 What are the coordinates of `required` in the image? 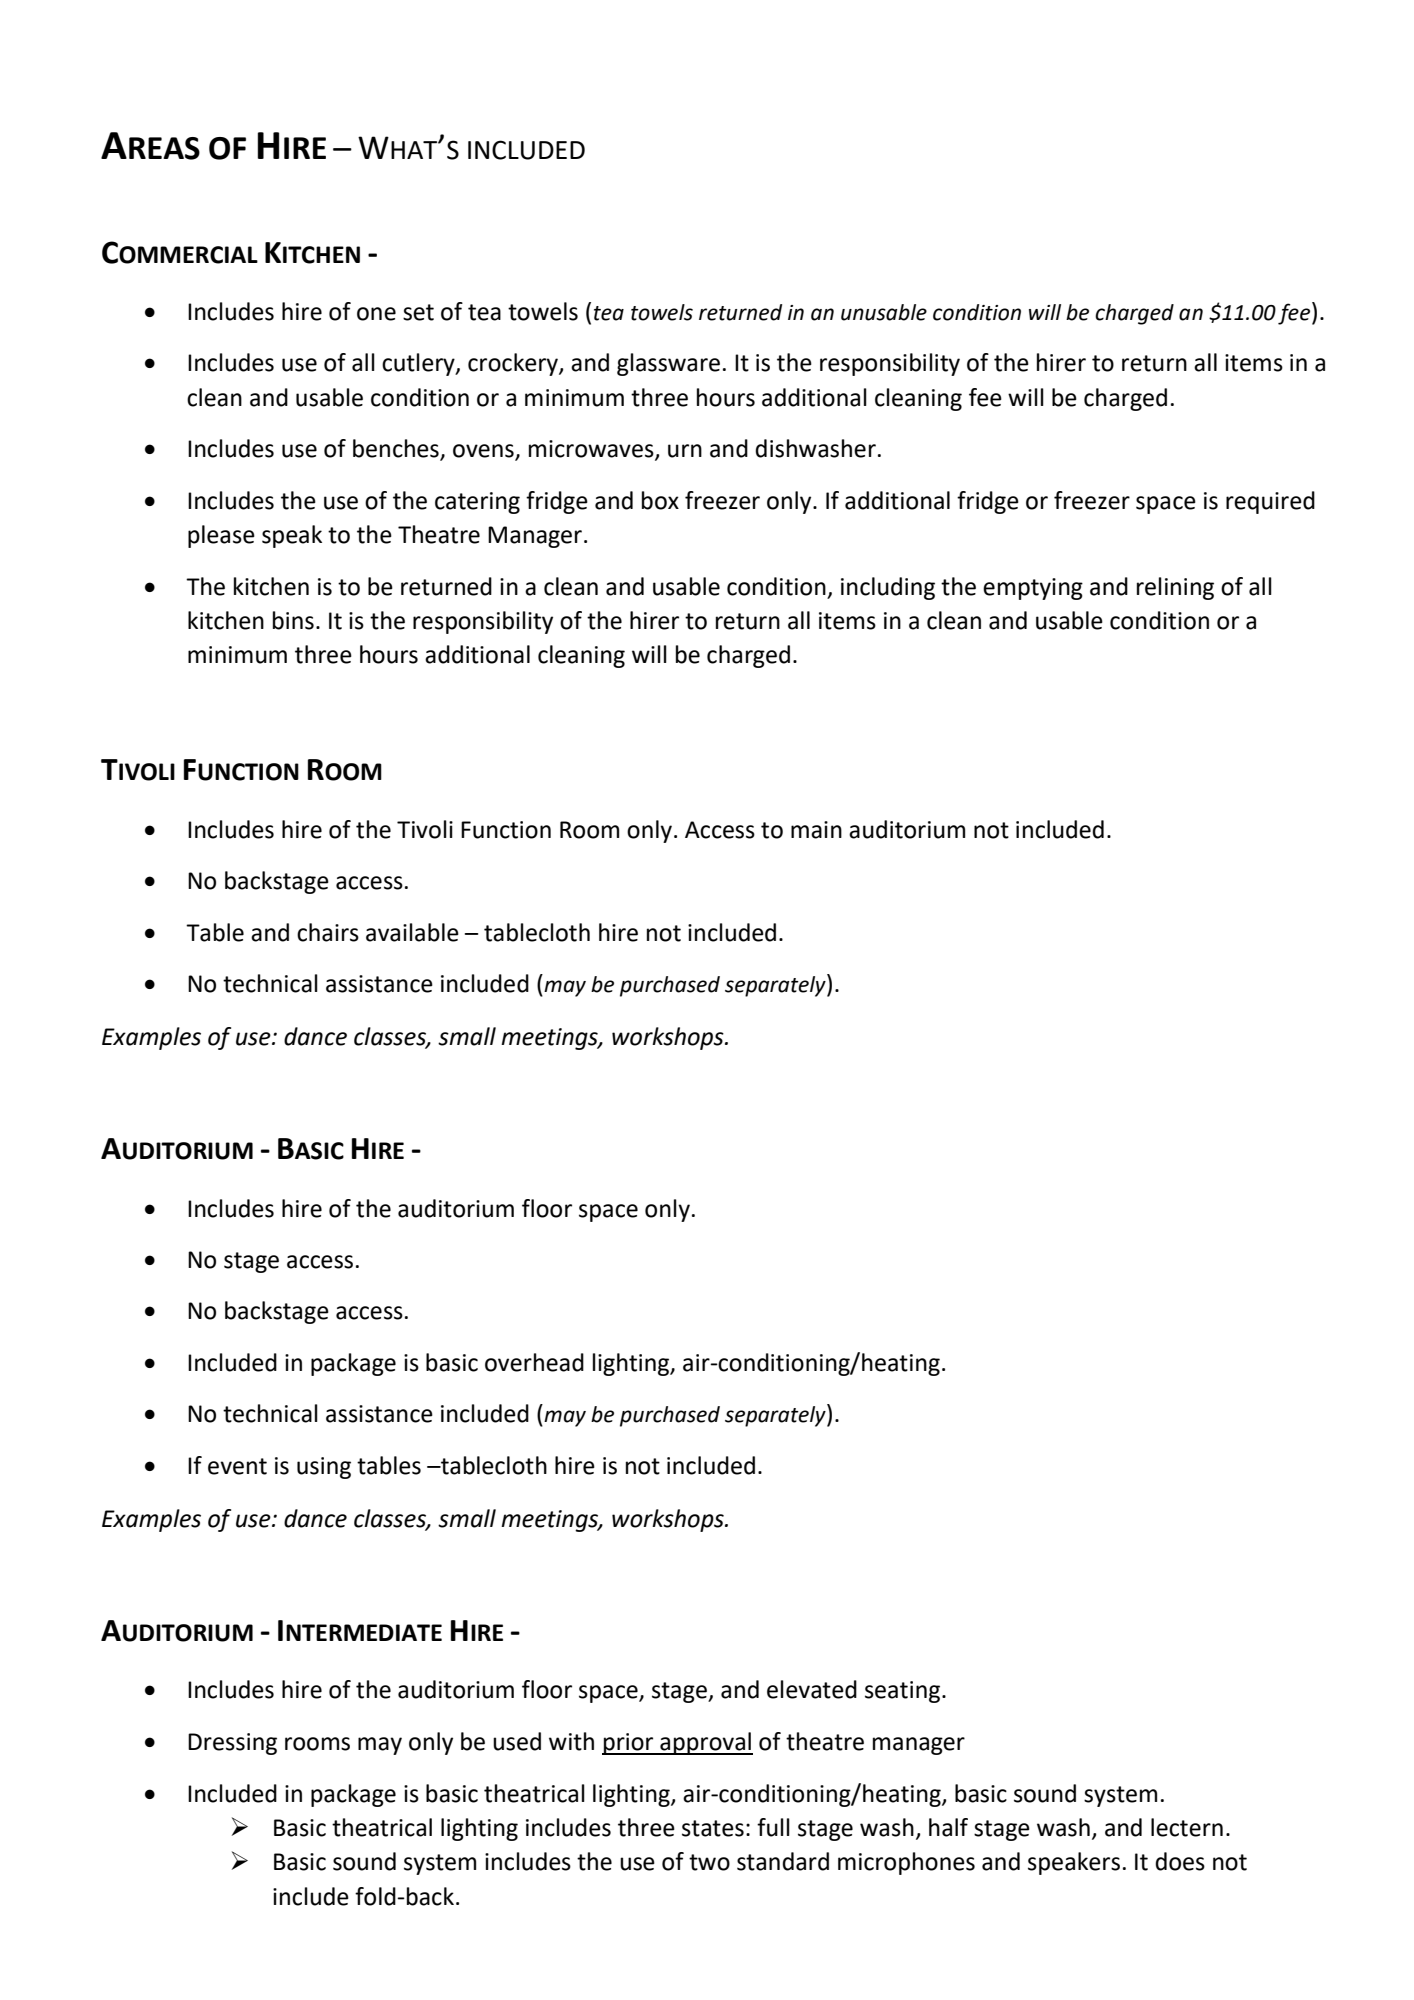 It's located at (1270, 502).
